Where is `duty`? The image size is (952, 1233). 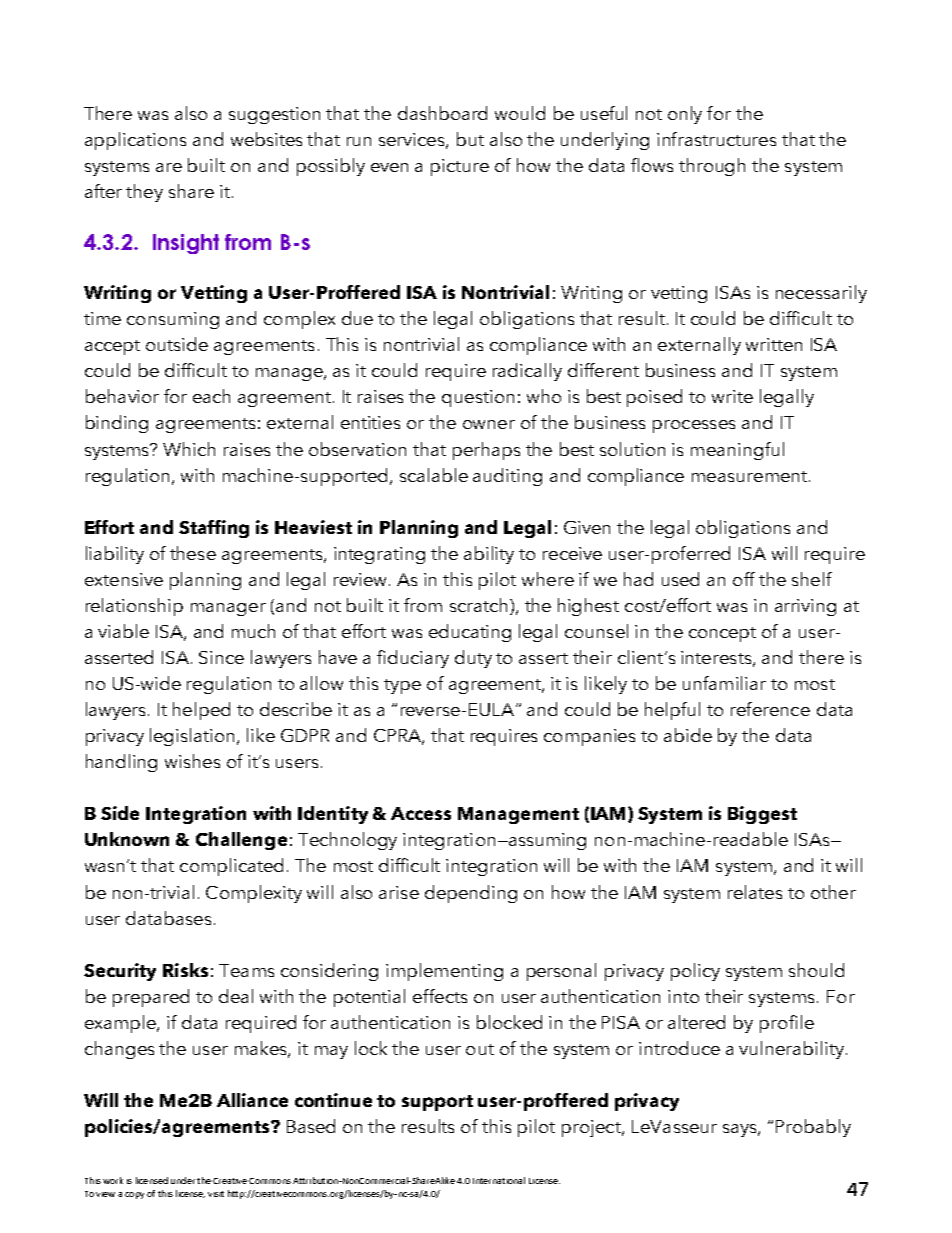 duty is located at coordinates (473, 659).
